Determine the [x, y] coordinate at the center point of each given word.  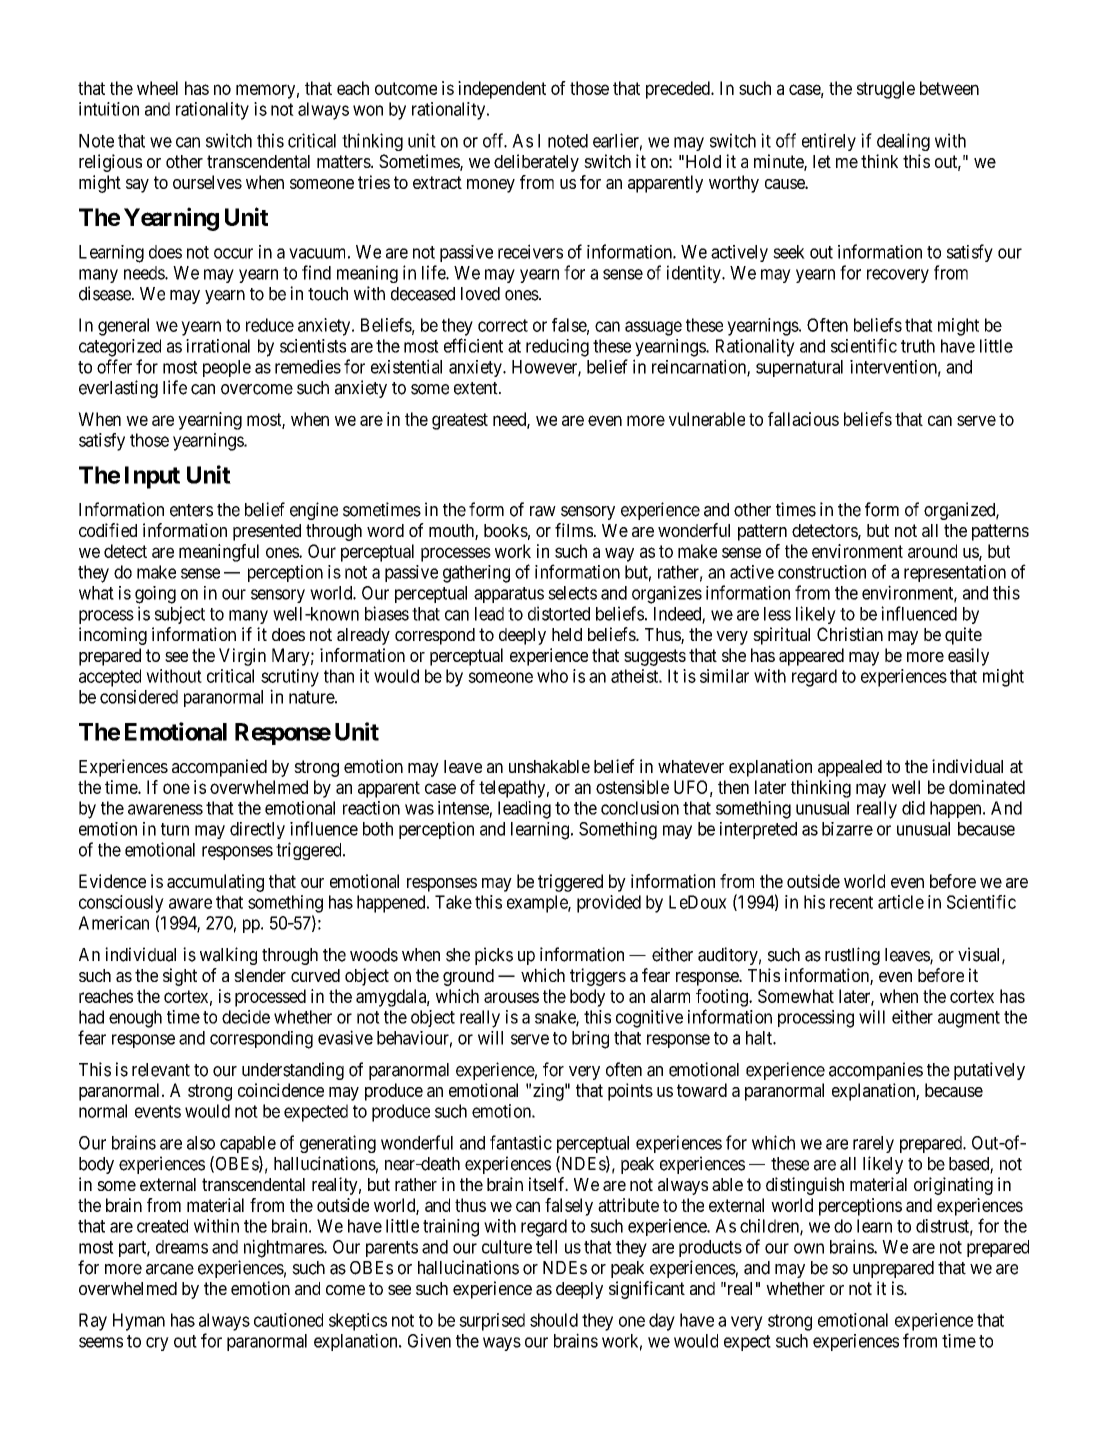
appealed [850, 768]
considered [139, 697]
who [552, 676]
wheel [157, 88]
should [554, 1320]
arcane [170, 1269]
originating [953, 1186]
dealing [903, 142]
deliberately [536, 163]
